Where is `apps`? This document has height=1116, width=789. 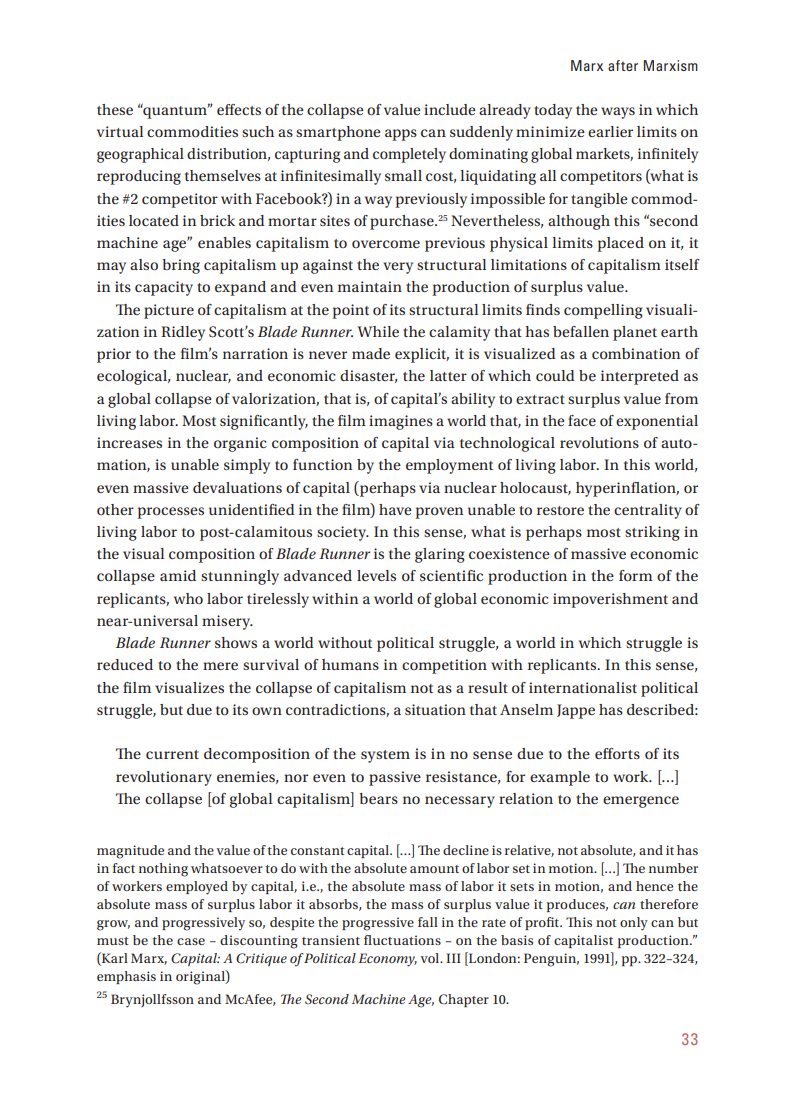
apps is located at coordinates (401, 135).
